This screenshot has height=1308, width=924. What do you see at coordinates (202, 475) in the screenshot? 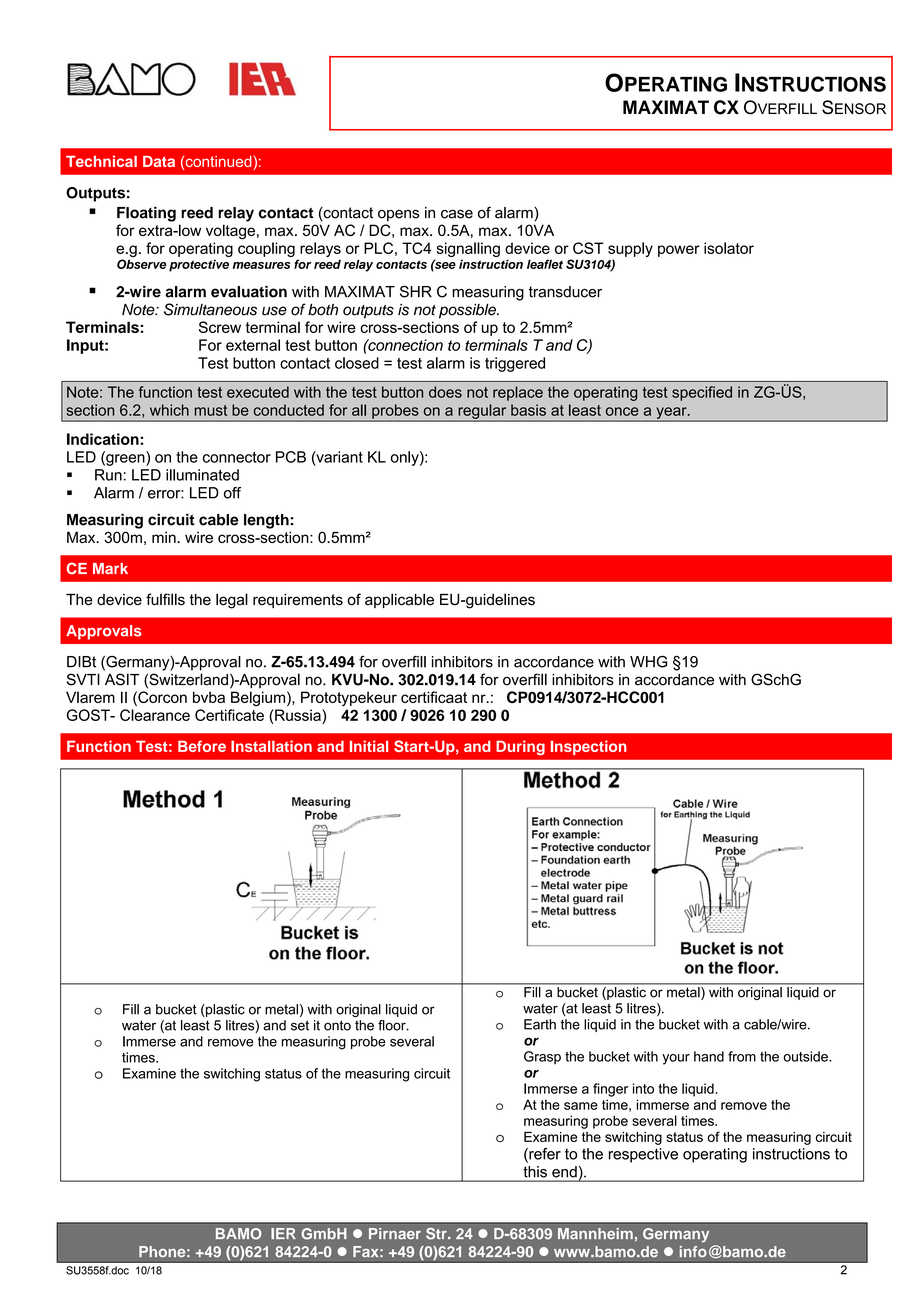
I see `illuminated` at bounding box center [202, 475].
